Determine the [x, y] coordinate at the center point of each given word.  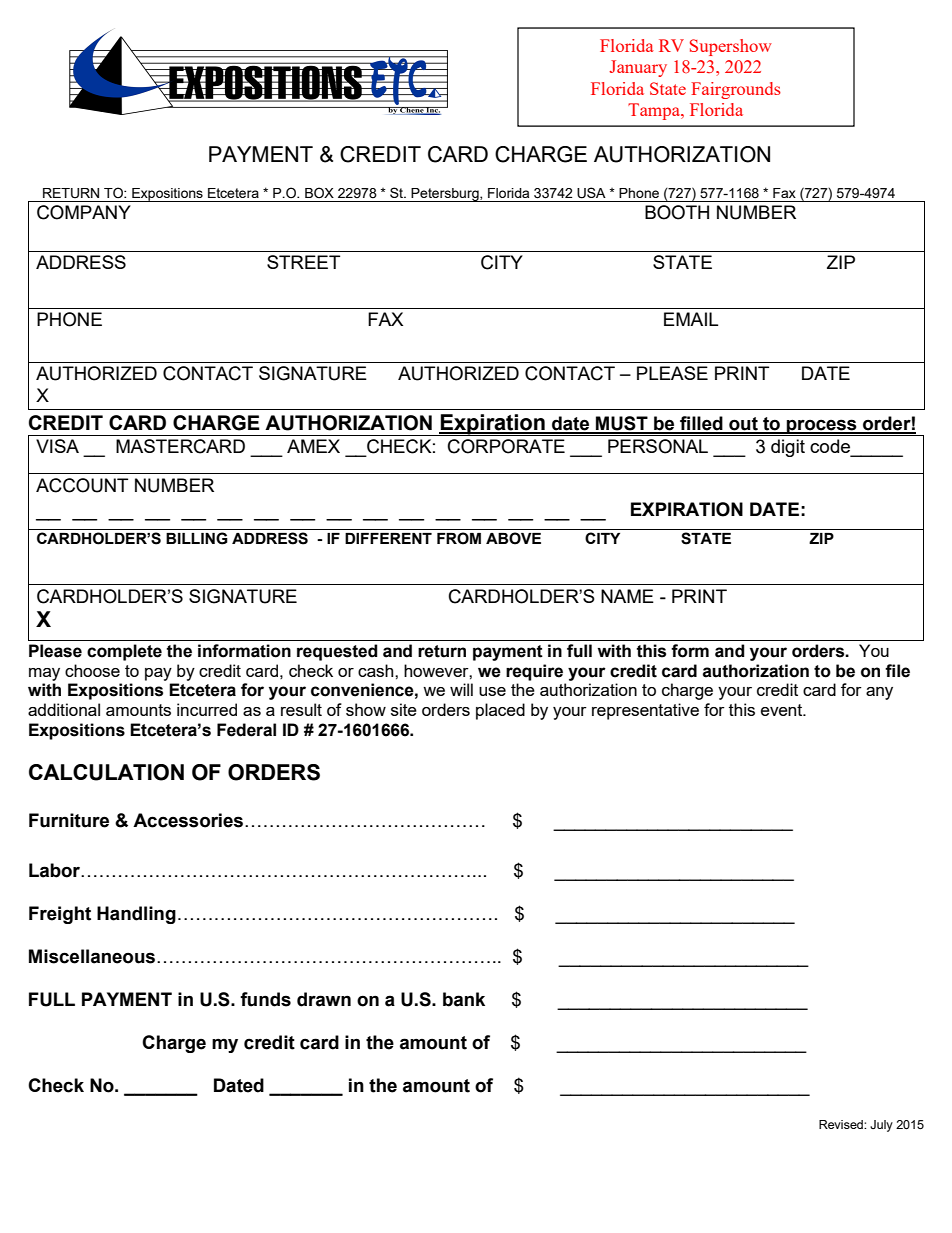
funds [265, 999]
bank [464, 999]
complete [124, 652]
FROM [459, 538]
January [638, 68]
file [897, 671]
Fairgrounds [736, 90]
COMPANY [84, 212]
